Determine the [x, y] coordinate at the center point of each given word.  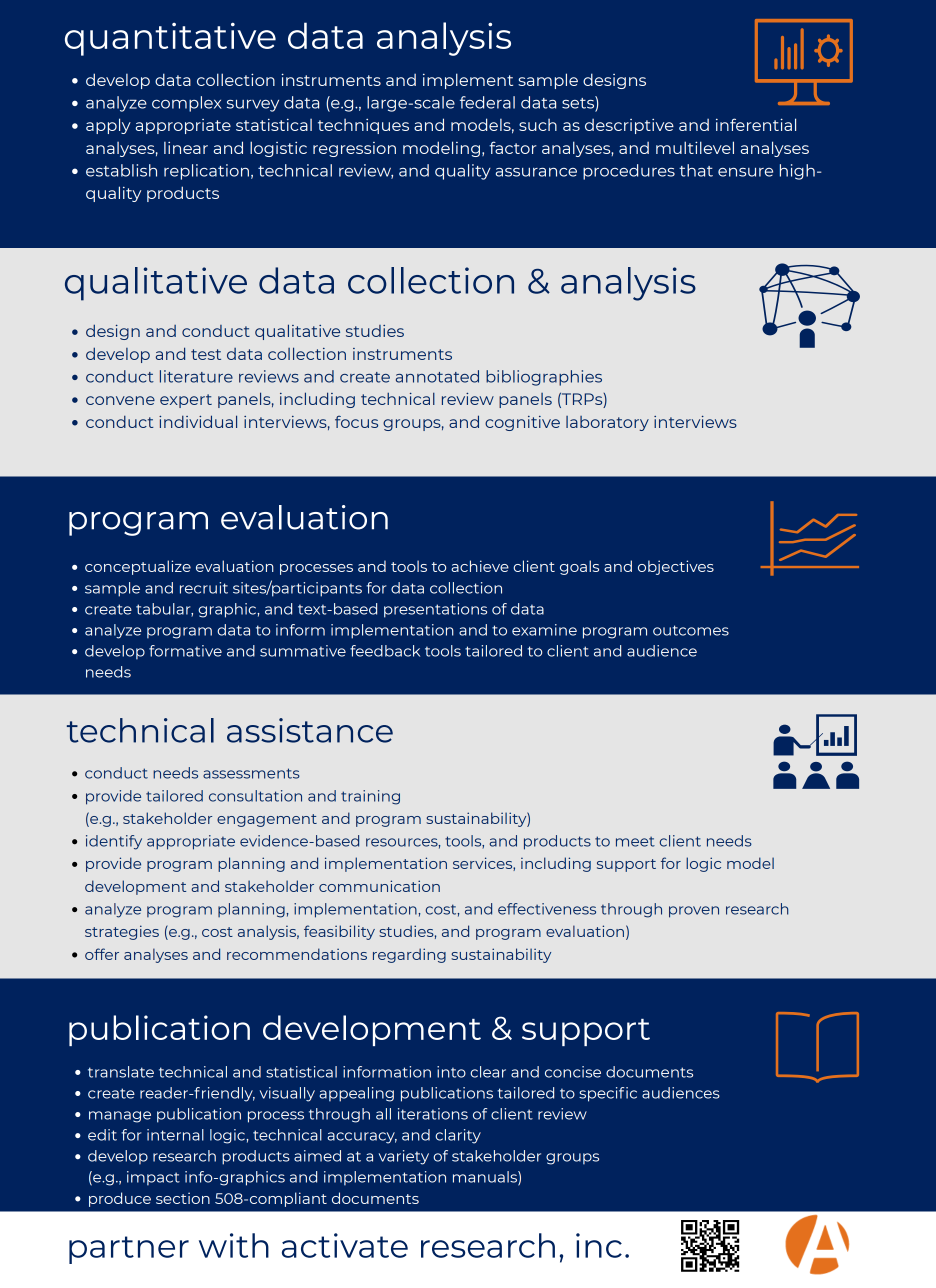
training [370, 797]
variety [404, 1157]
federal [487, 102]
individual [198, 421]
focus [356, 421]
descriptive [629, 126]
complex [186, 104]
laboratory [607, 423]
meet [635, 842]
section [183, 1198]
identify [114, 842]
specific [608, 1094]
